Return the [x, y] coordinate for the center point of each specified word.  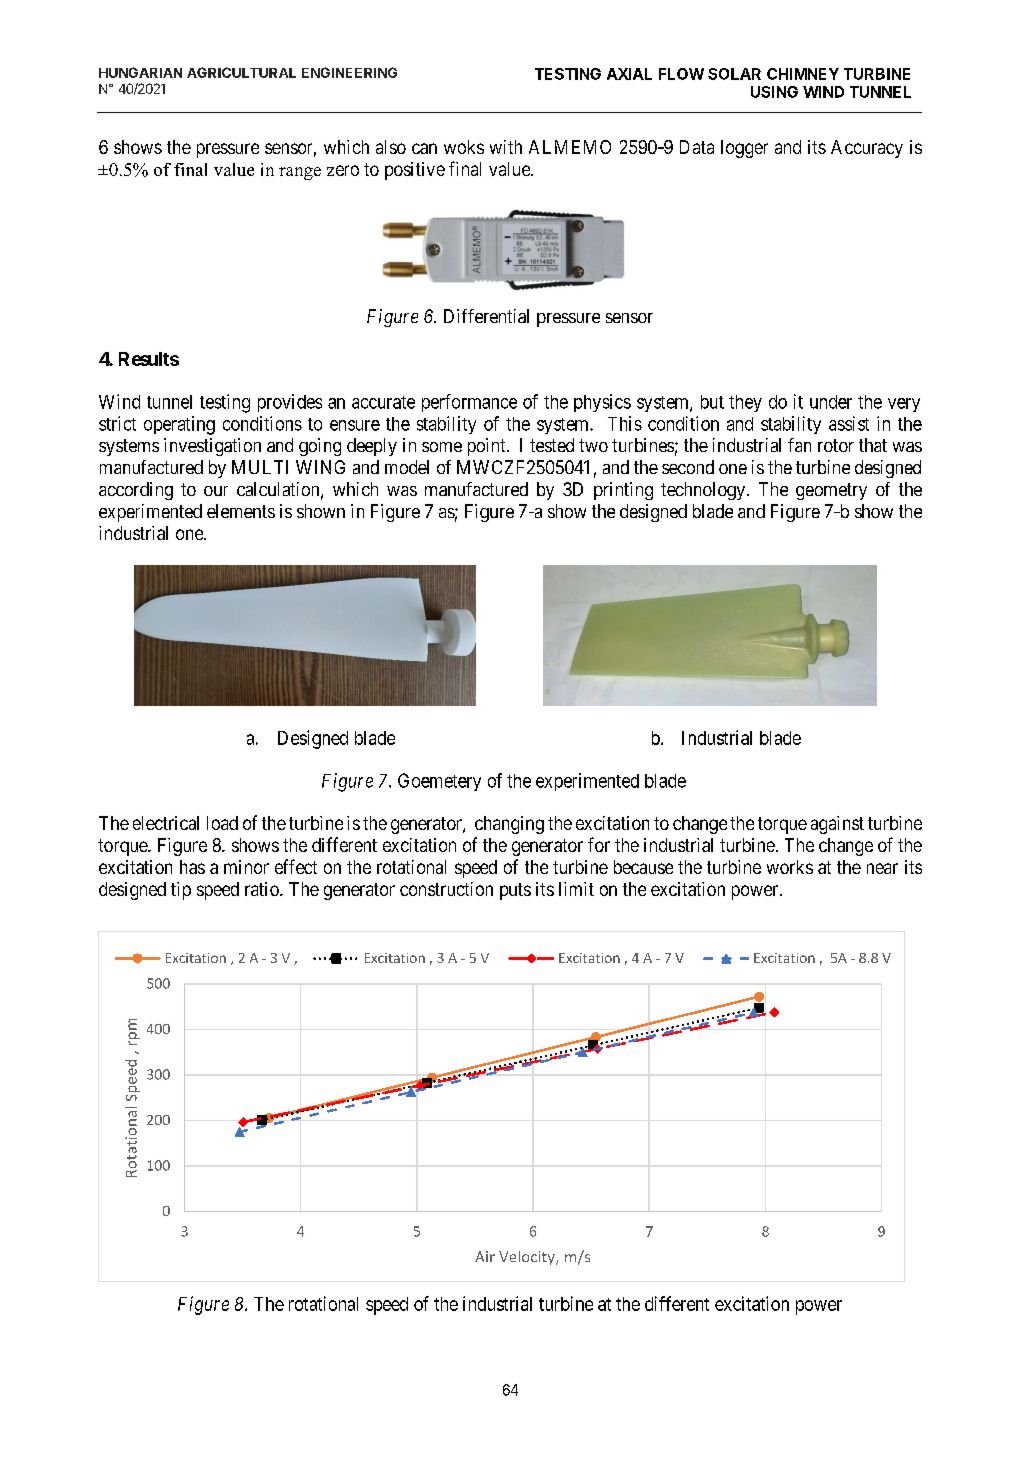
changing [509, 825]
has [192, 867]
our [216, 491]
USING [774, 92]
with [506, 147]
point [488, 447]
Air [485, 1256]
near [882, 868]
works [790, 867]
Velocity [528, 1258]
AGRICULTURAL [241, 72]
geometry [831, 491]
